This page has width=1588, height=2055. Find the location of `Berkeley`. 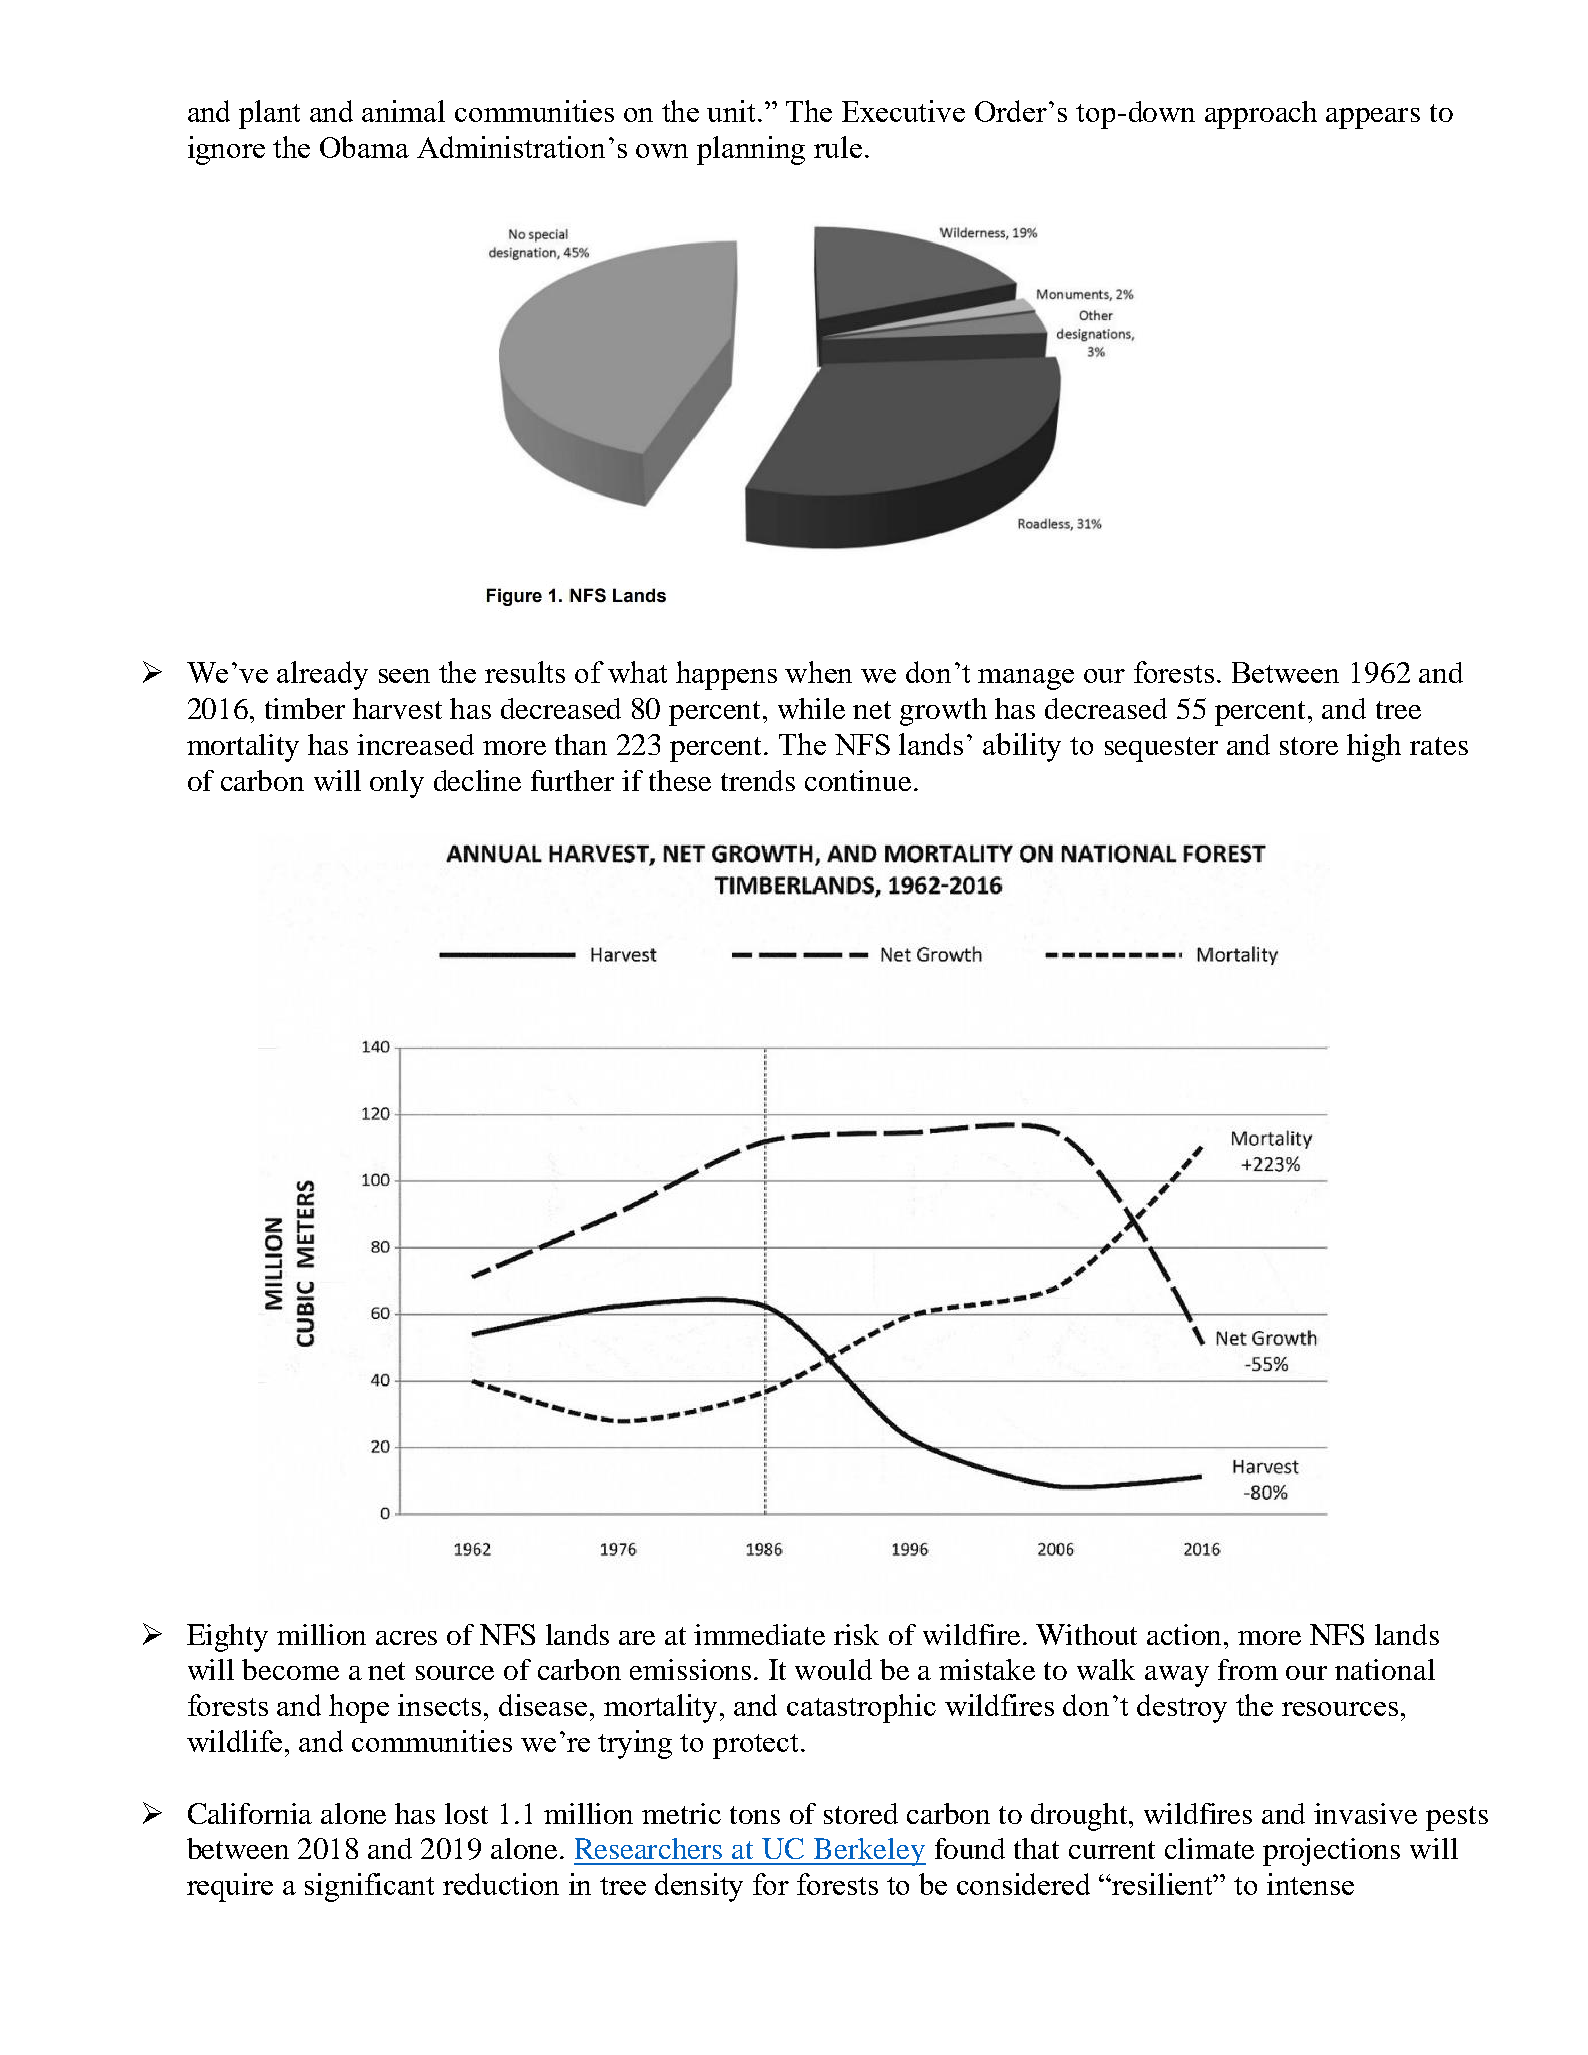

Berkeley is located at coordinates (869, 1852).
